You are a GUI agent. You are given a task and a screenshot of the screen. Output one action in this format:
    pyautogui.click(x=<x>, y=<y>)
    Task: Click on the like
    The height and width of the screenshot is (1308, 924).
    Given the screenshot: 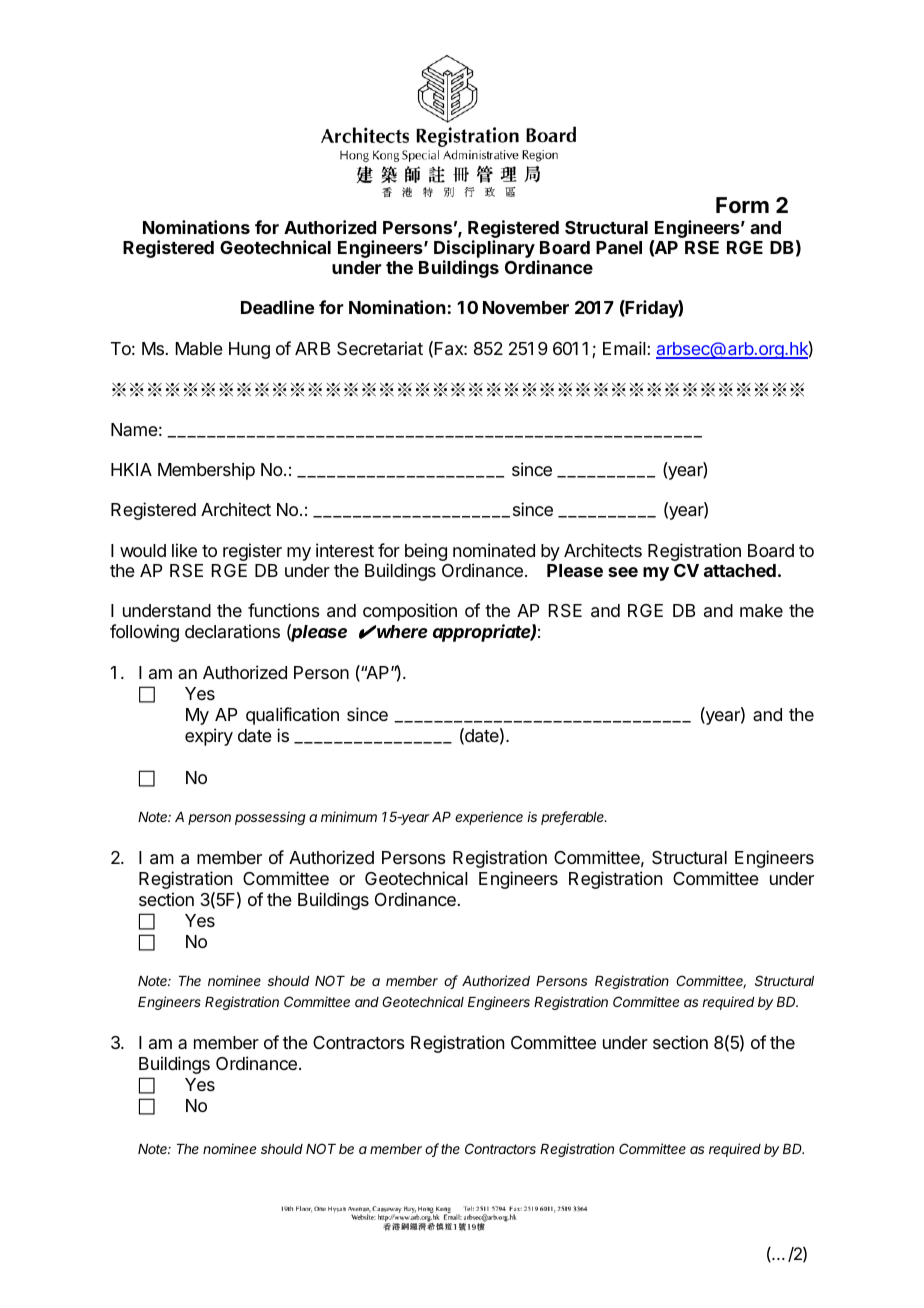 What is the action you would take?
    pyautogui.click(x=184, y=550)
